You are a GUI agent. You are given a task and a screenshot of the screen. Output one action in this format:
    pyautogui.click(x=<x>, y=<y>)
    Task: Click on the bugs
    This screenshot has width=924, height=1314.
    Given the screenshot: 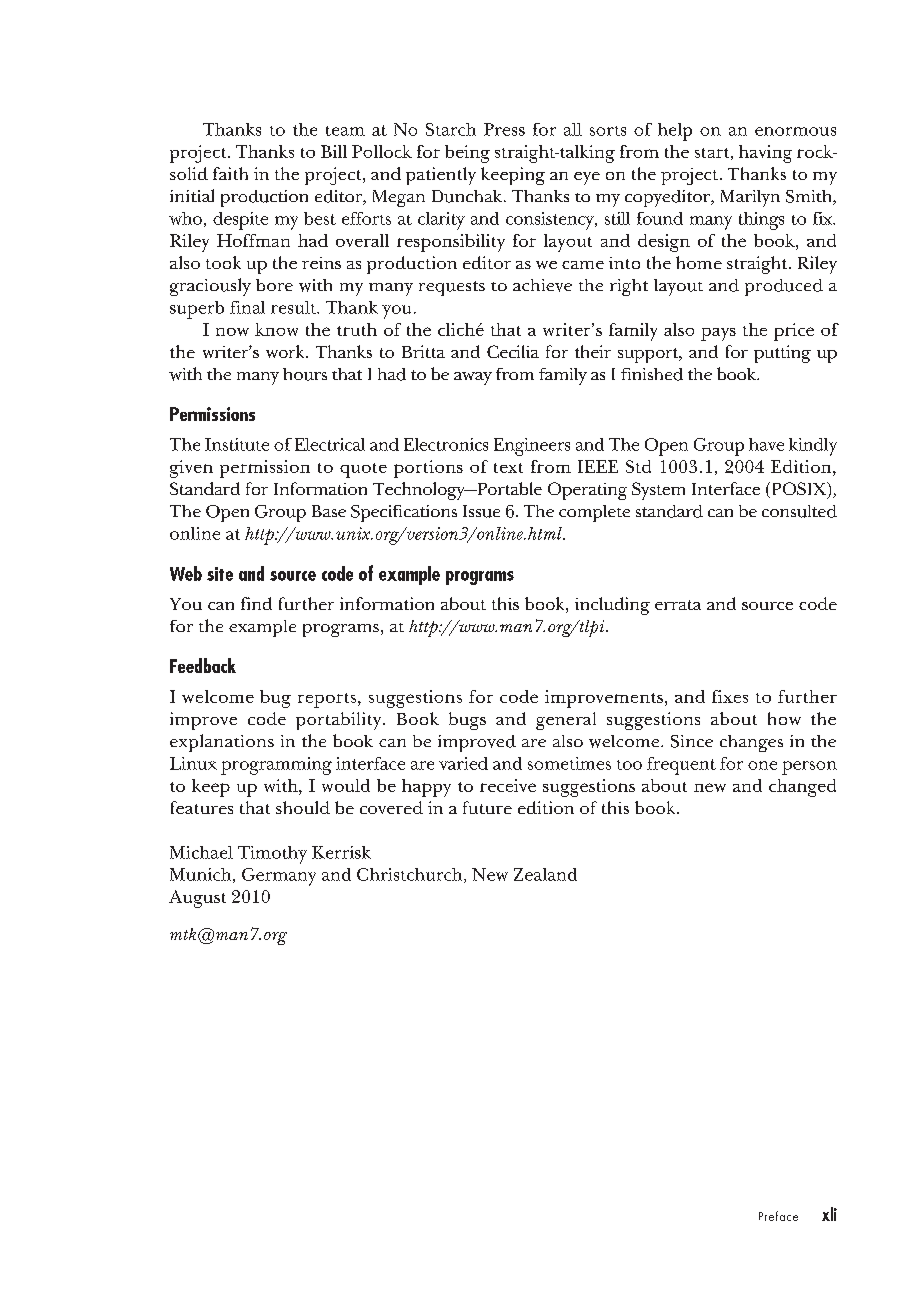 What is the action you would take?
    pyautogui.click(x=467, y=721)
